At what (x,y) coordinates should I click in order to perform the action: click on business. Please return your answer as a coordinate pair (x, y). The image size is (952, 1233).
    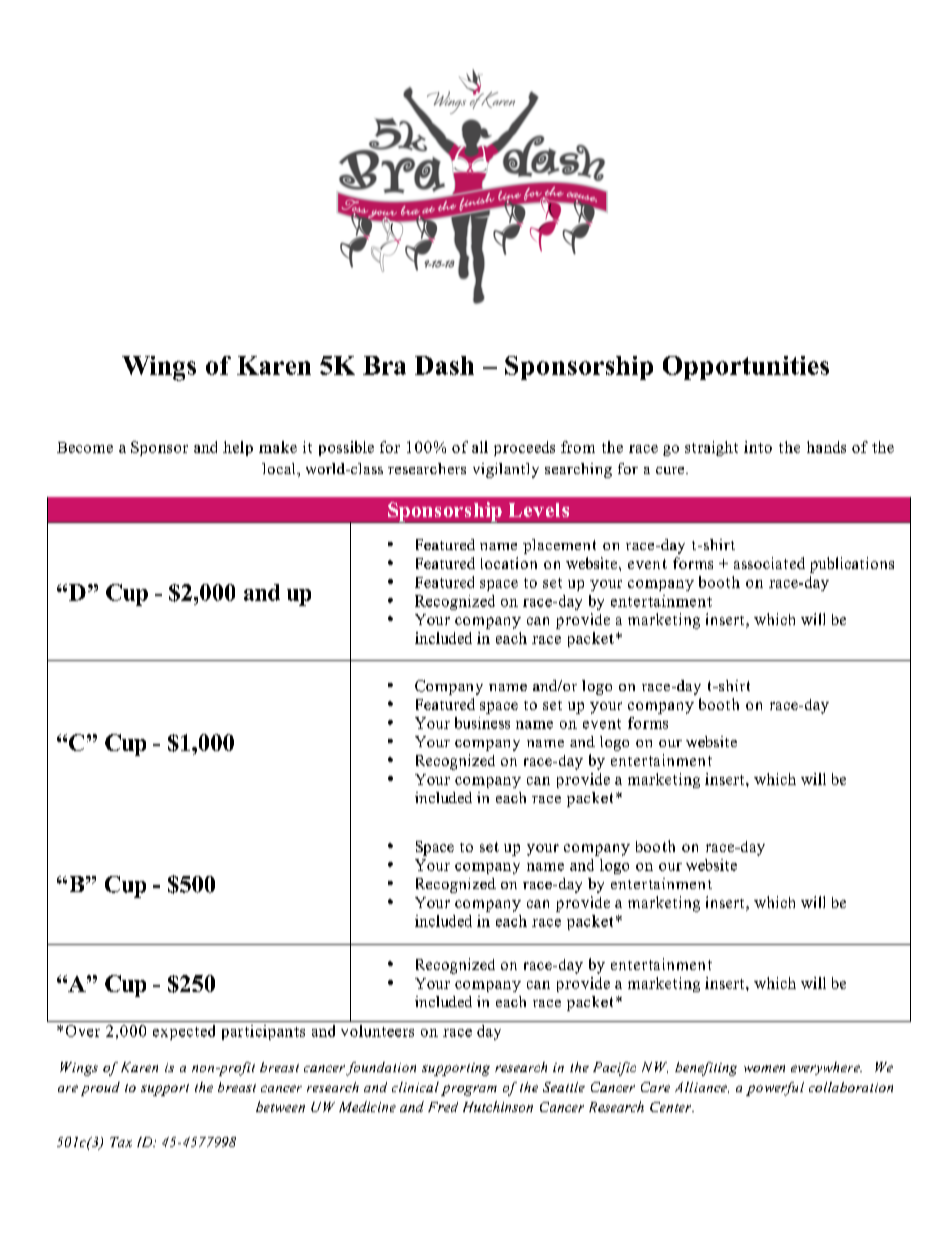
    Looking at the image, I should click on (482, 723).
